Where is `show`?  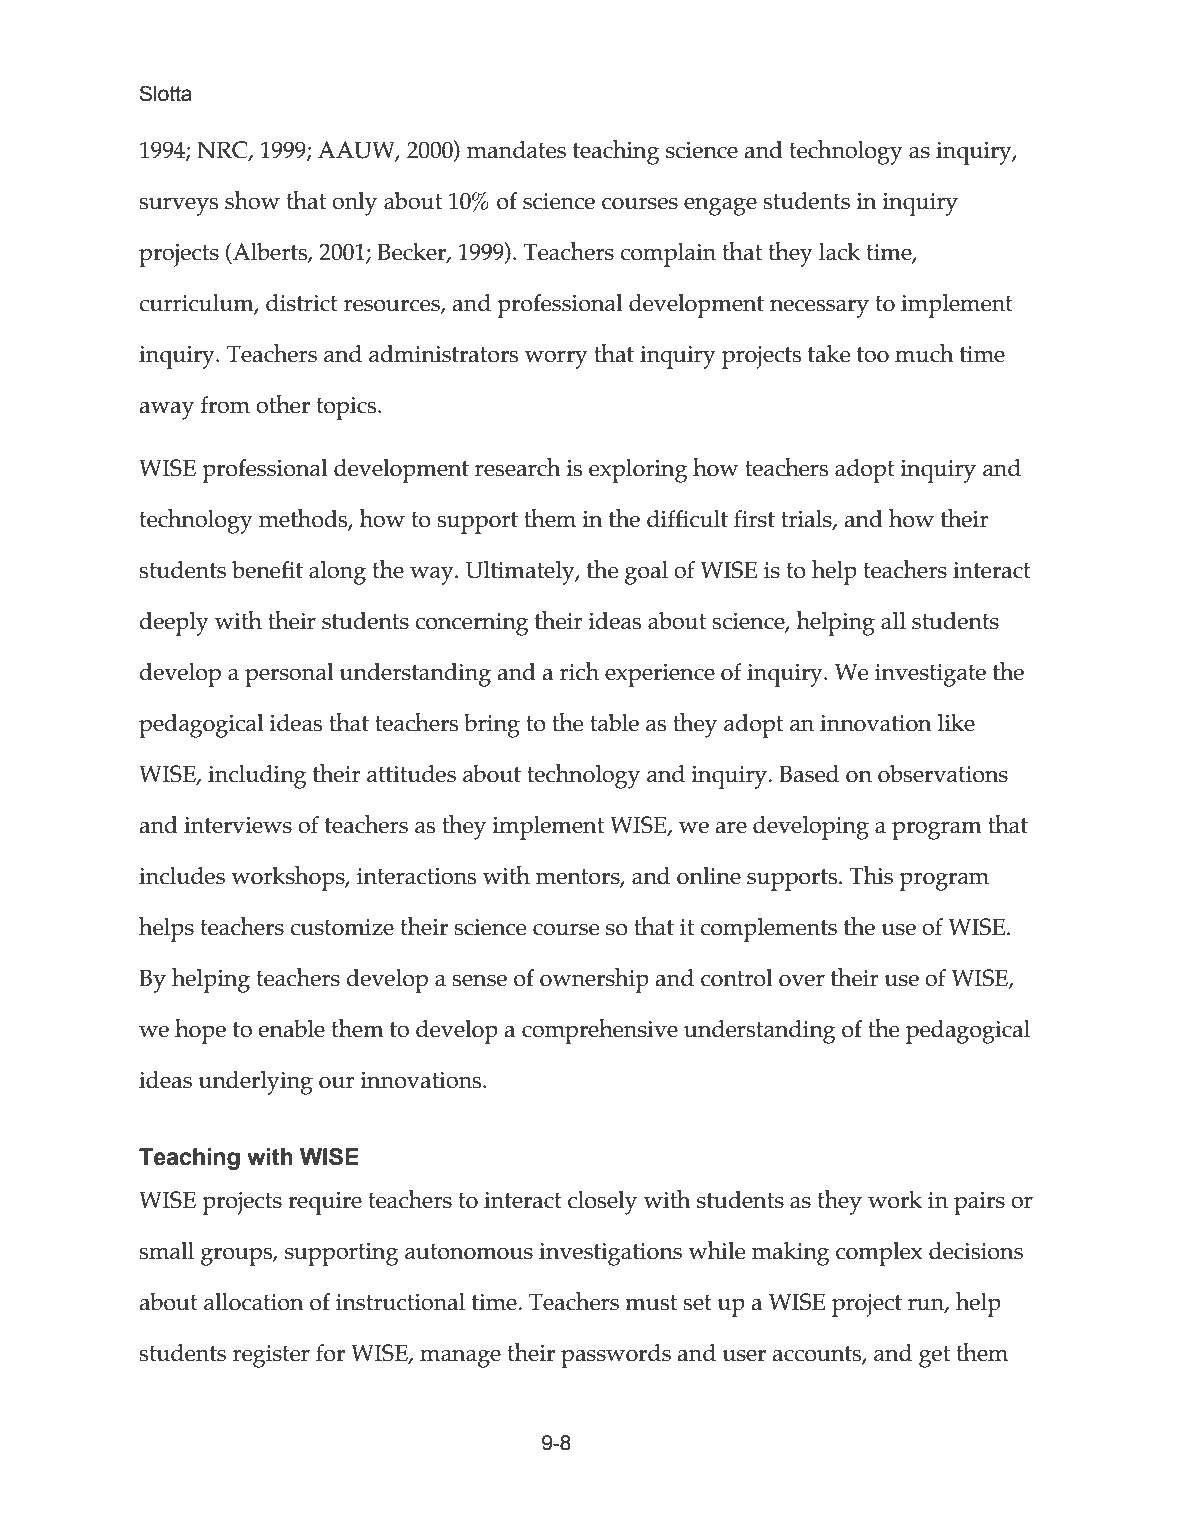 show is located at coordinates (252, 200).
